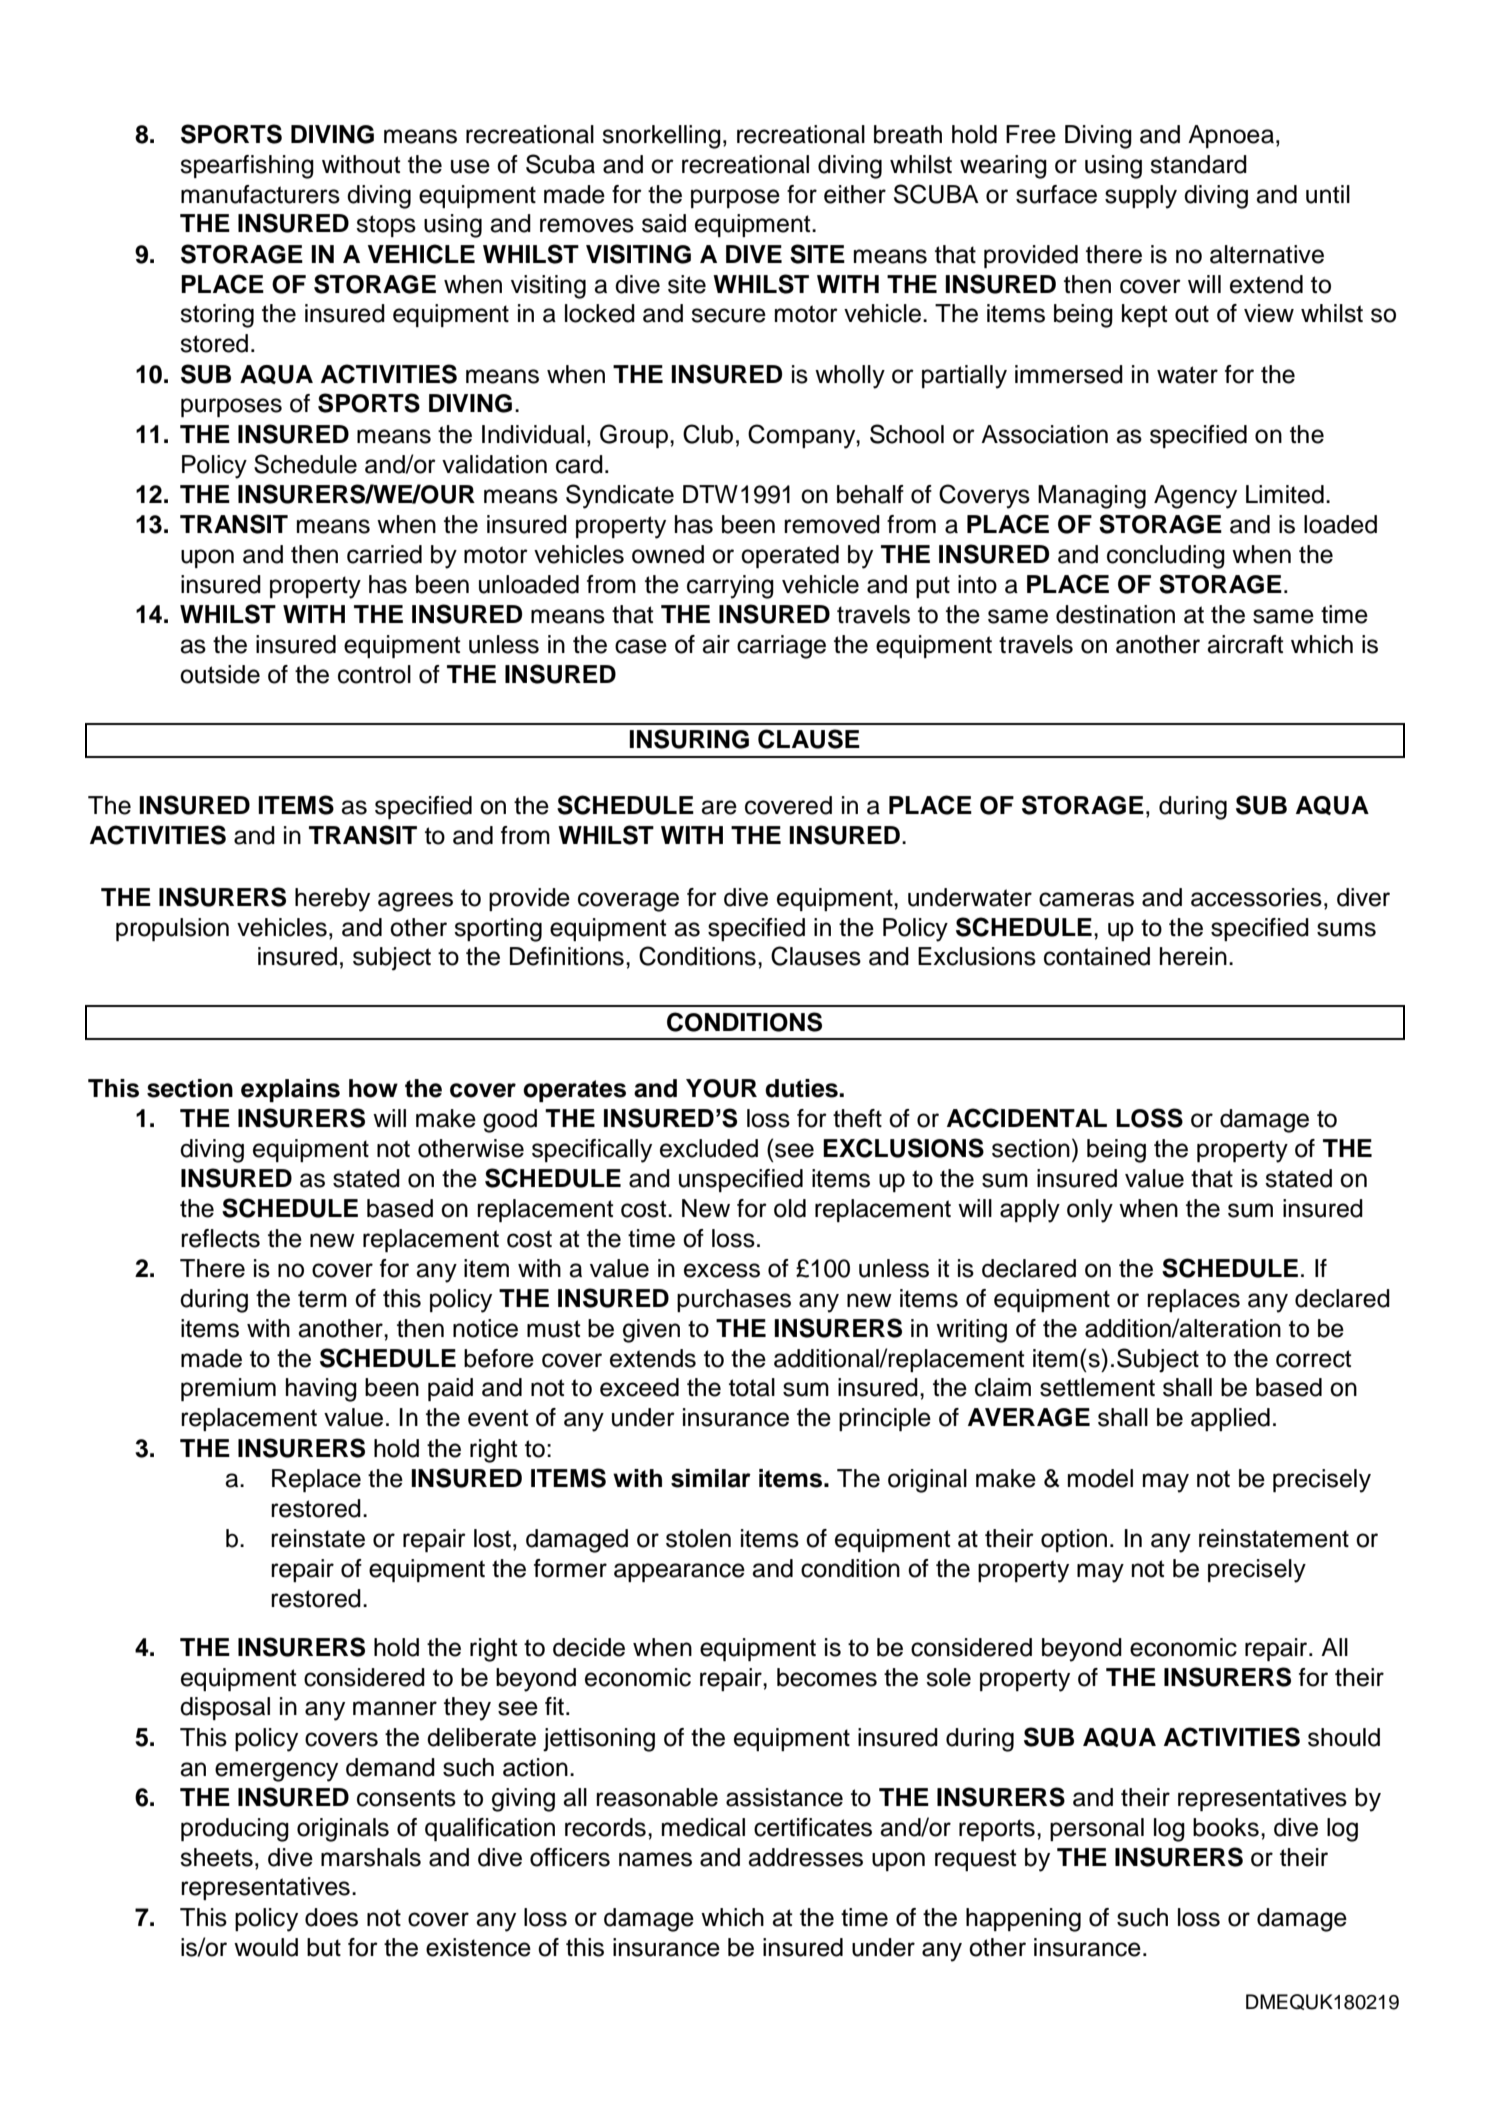 This screenshot has width=1489, height=2105. Describe the element at coordinates (1193, 956) in the screenshot. I see `herein` at that location.
